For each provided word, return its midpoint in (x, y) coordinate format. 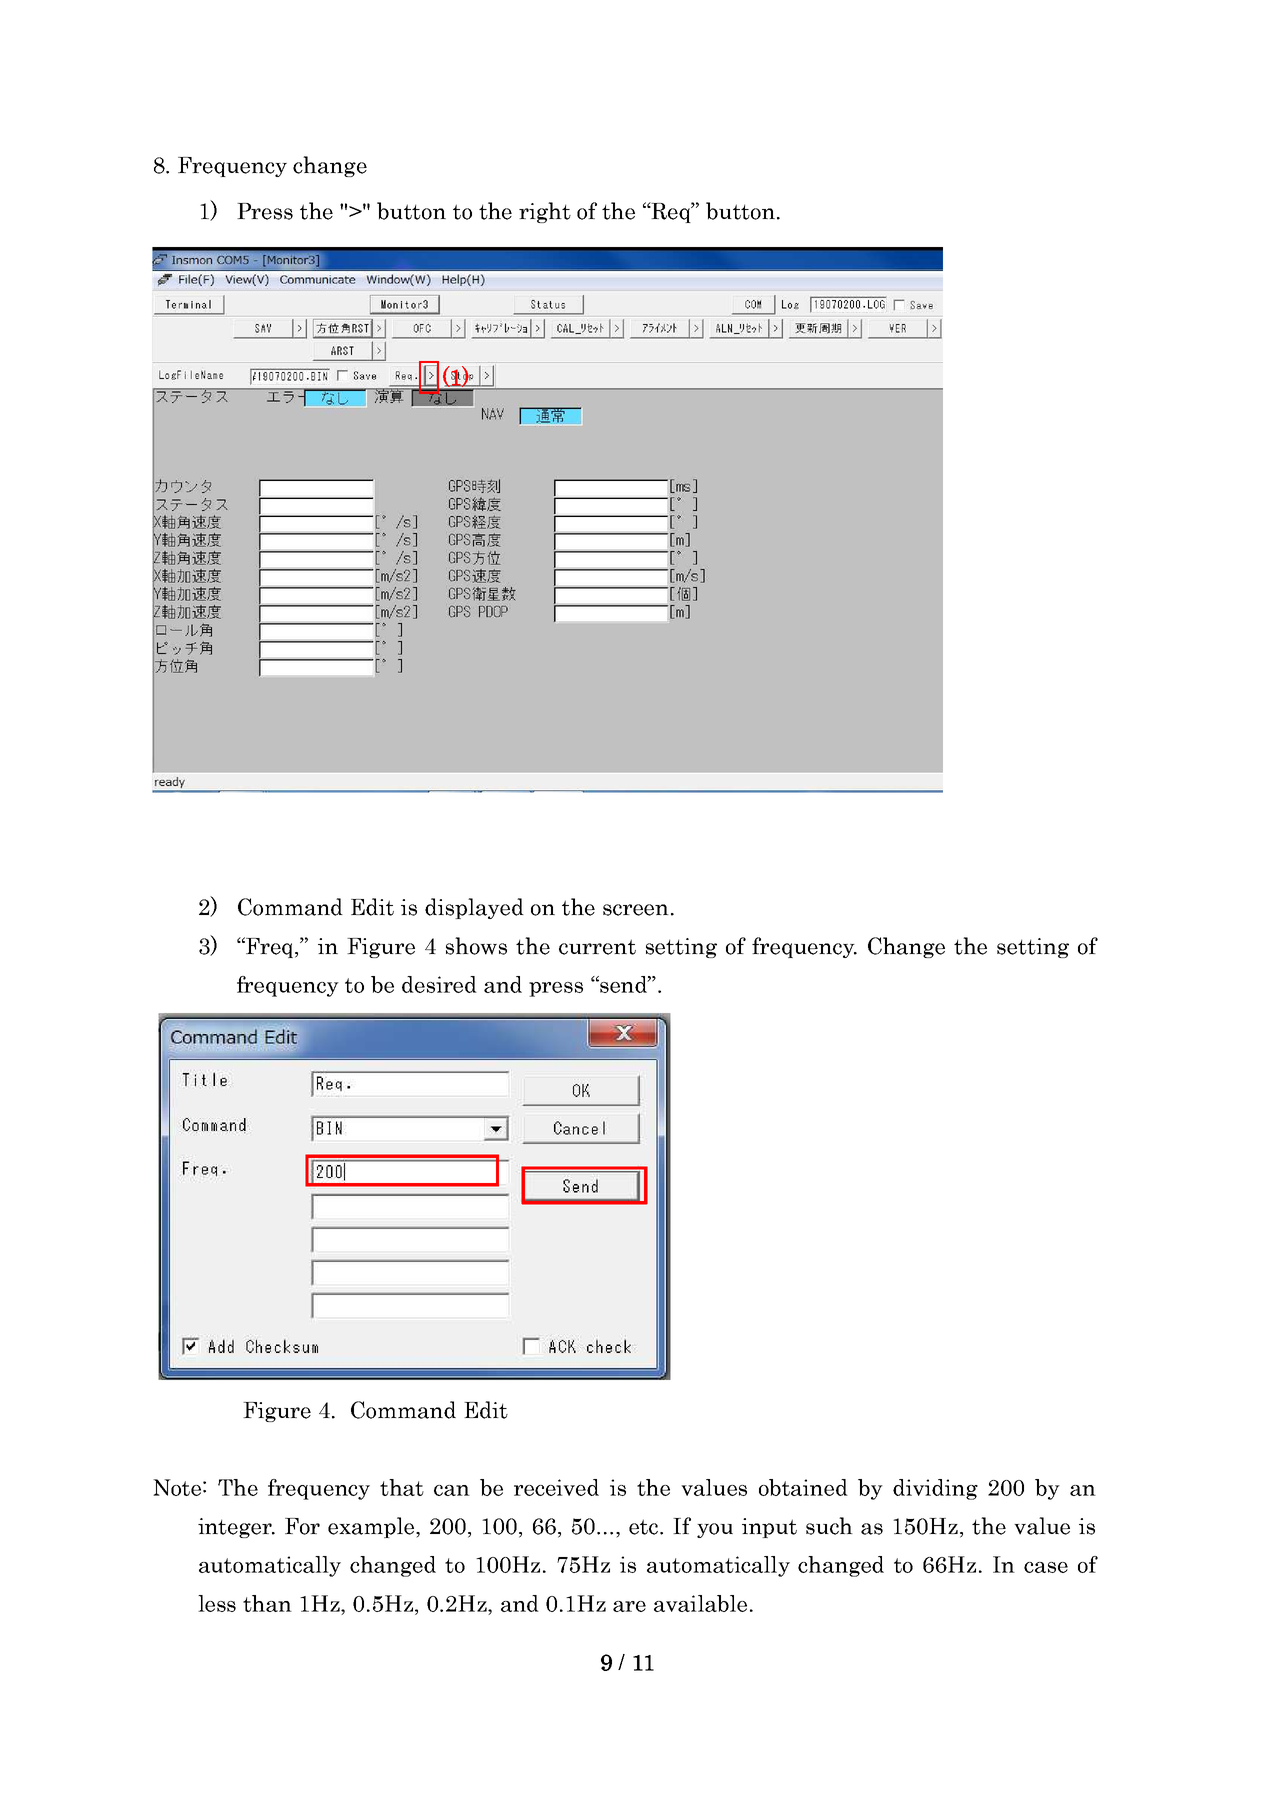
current (597, 947)
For (302, 1526)
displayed (474, 908)
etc (645, 1527)
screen (636, 910)
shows (476, 946)
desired (439, 984)
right (545, 212)
